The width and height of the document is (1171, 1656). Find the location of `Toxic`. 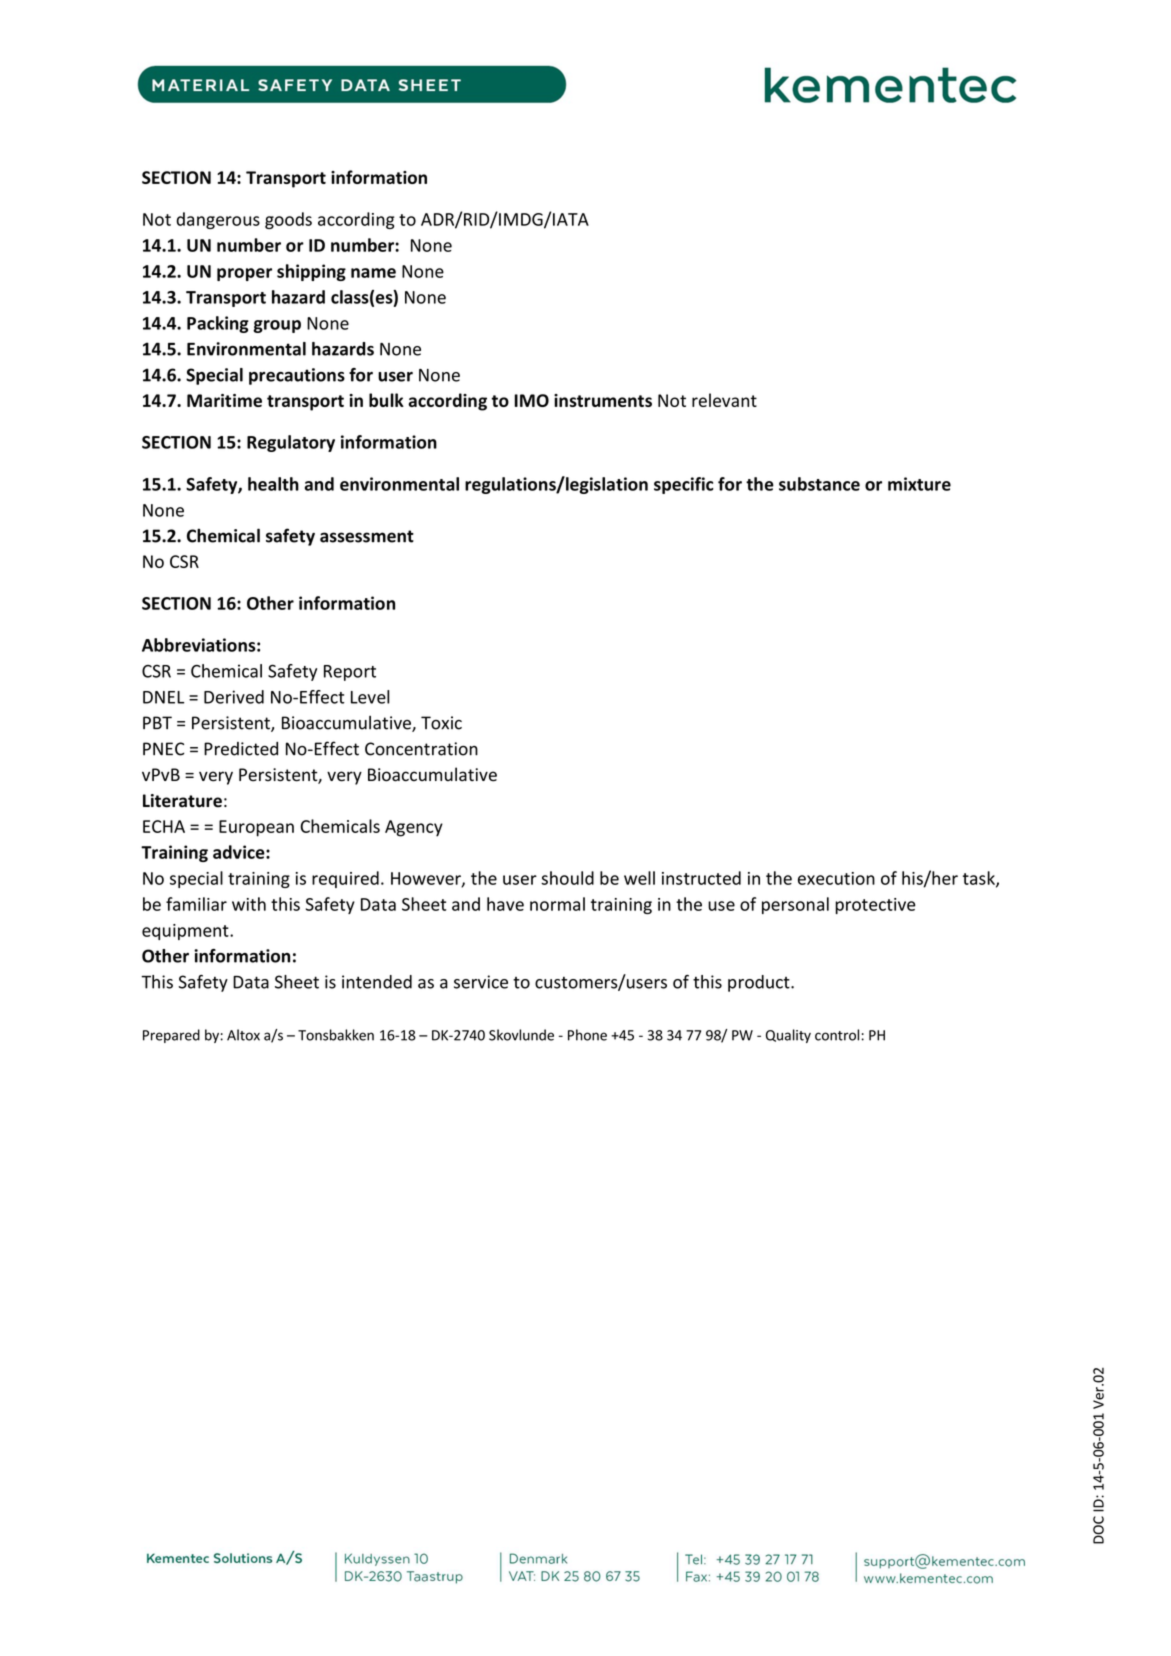

Toxic is located at coordinates (441, 723).
